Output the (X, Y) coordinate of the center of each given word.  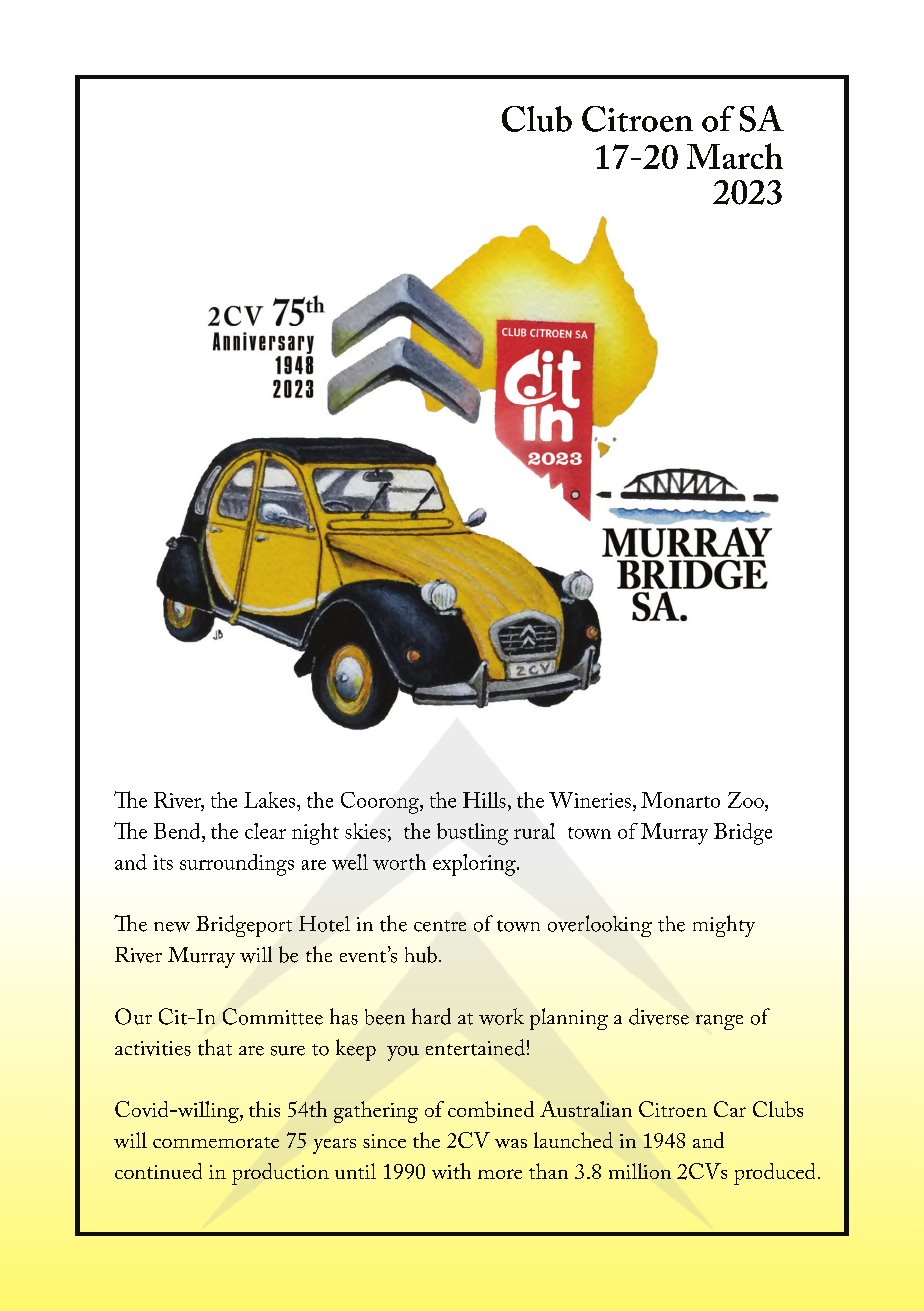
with (451, 1171)
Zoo (747, 800)
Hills (484, 800)
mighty (724, 926)
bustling (472, 834)
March (735, 156)
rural (534, 831)
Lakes (271, 800)
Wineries (590, 800)
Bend (178, 831)
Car (730, 1109)
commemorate (216, 1142)
